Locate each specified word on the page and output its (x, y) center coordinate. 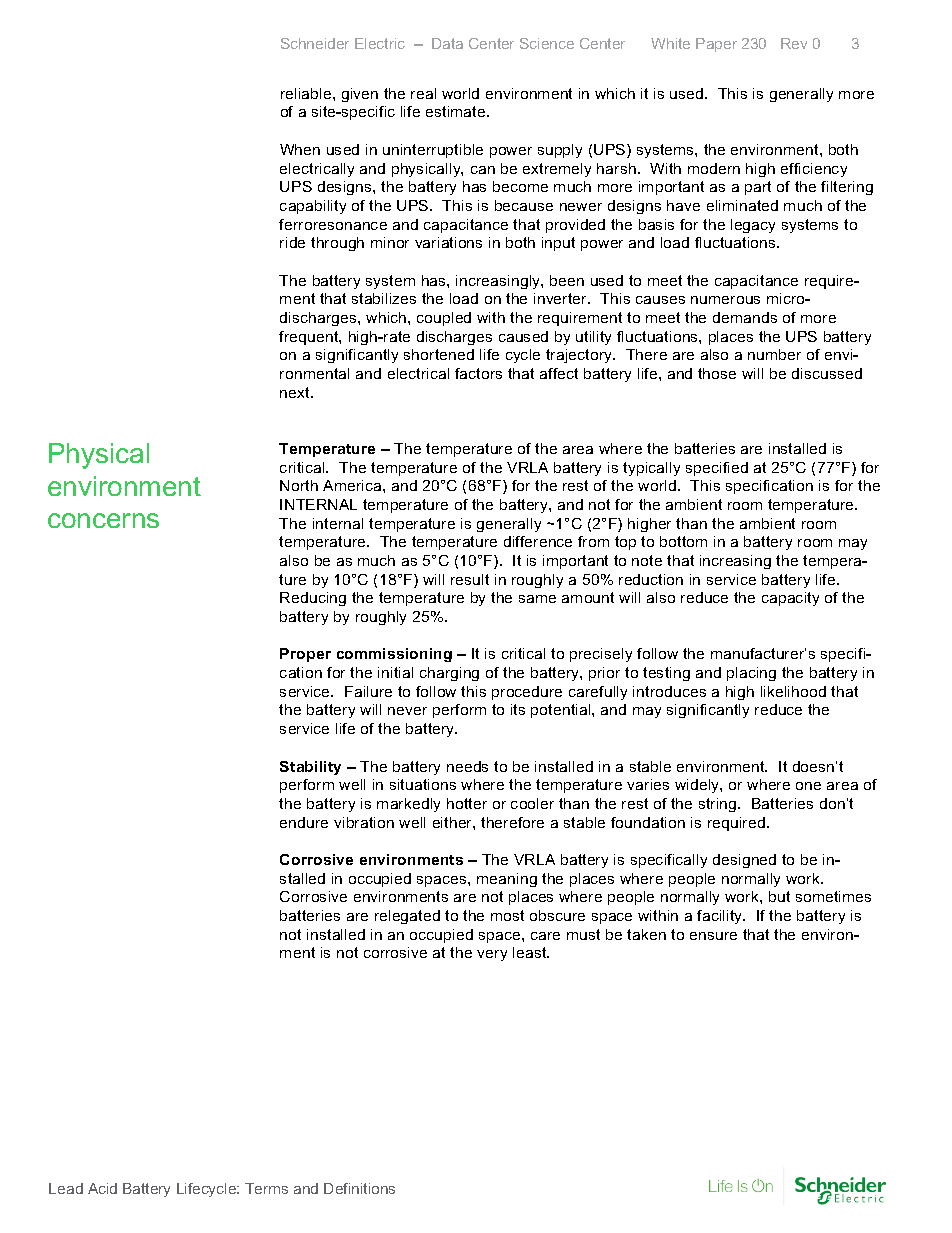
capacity (790, 599)
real (423, 93)
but (779, 896)
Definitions (359, 1188)
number (774, 354)
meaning (507, 880)
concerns (103, 520)
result (470, 579)
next (296, 392)
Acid (102, 1188)
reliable (307, 93)
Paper (716, 45)
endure (304, 822)
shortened (439, 354)
